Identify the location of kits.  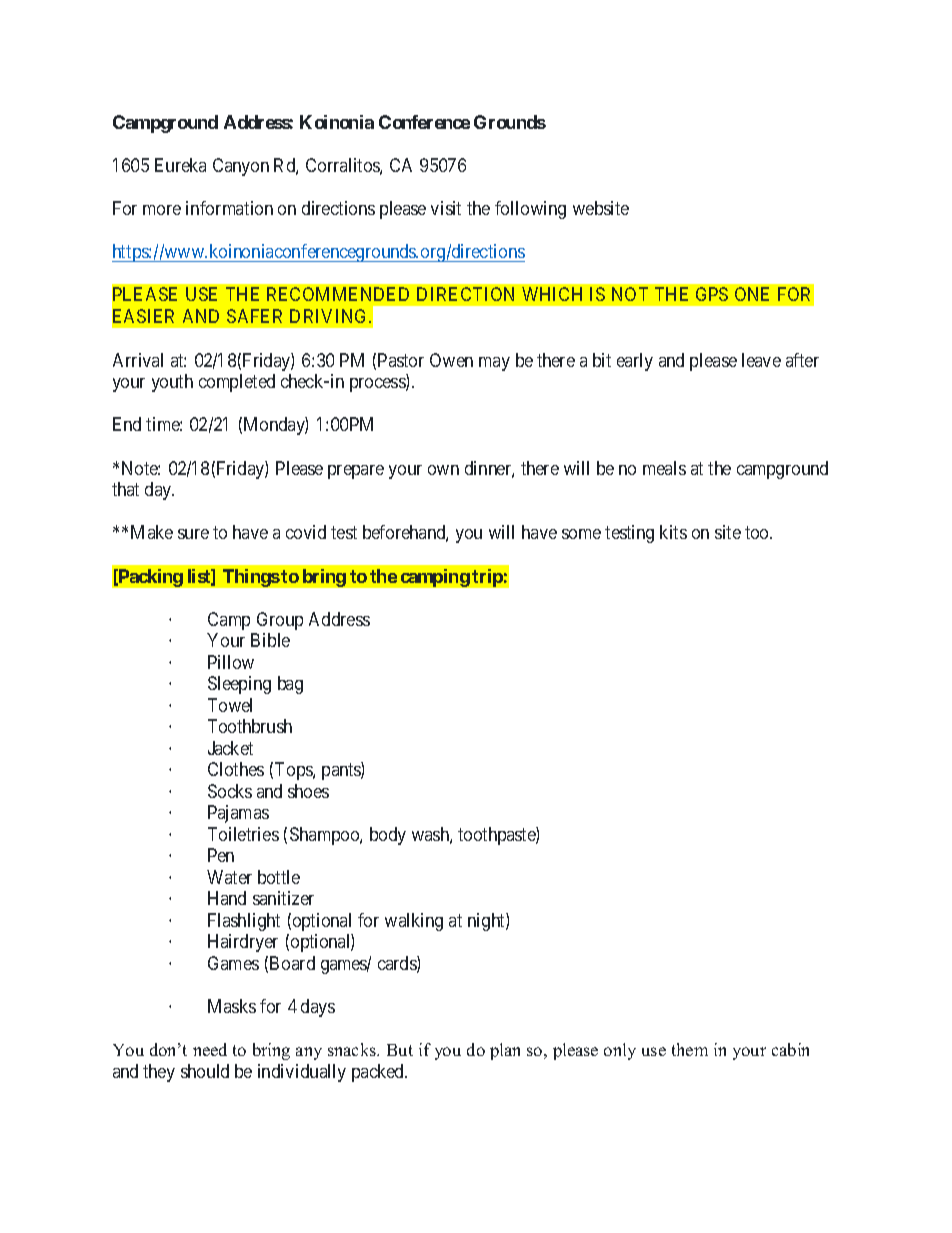
(673, 532).
